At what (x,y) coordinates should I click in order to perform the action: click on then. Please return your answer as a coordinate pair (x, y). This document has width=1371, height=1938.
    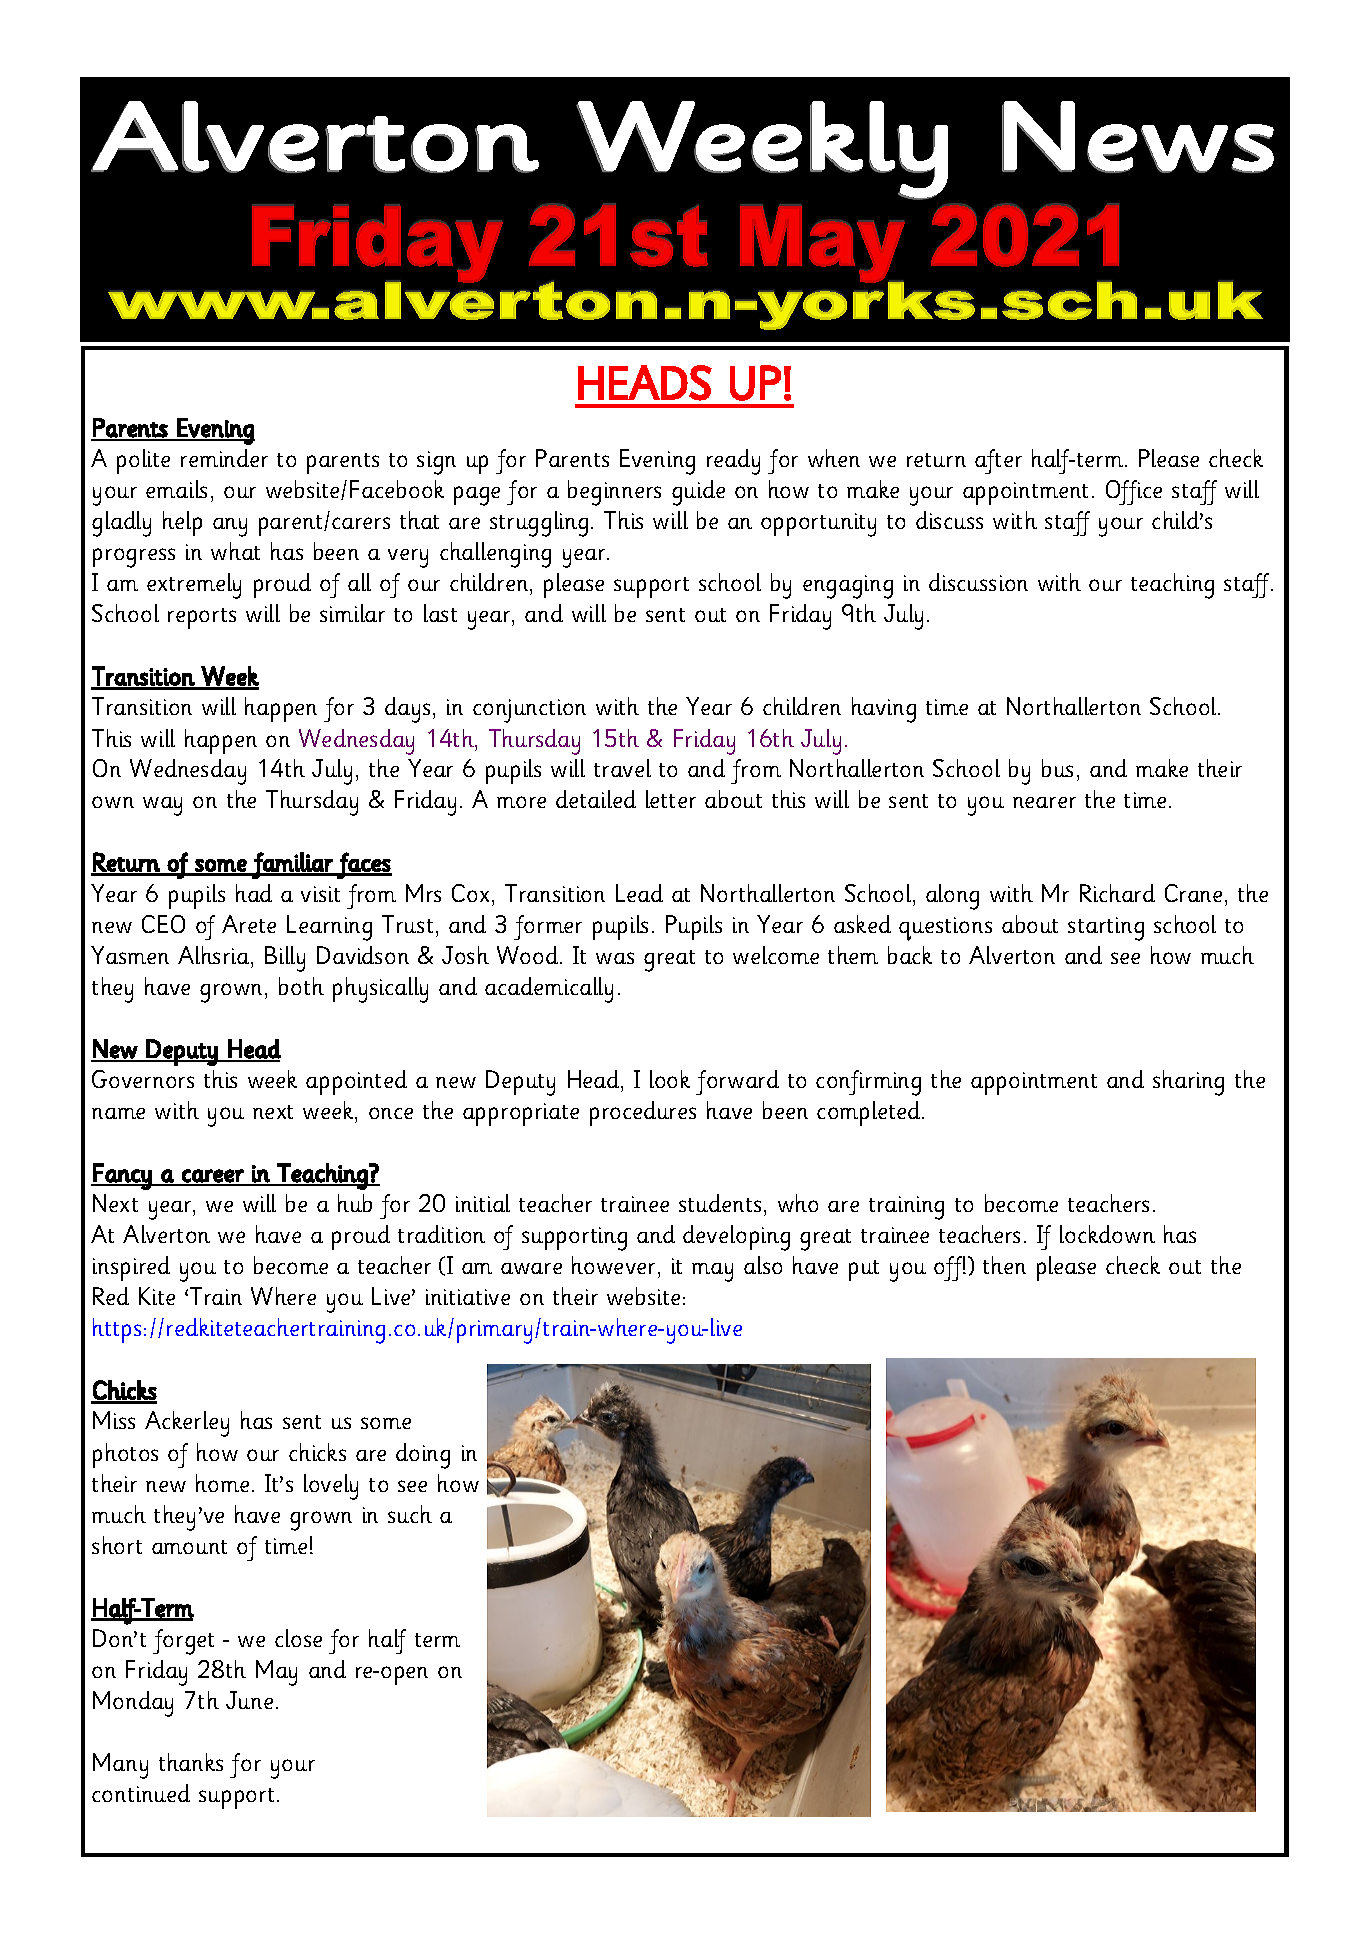
    Looking at the image, I should click on (1004, 1265).
